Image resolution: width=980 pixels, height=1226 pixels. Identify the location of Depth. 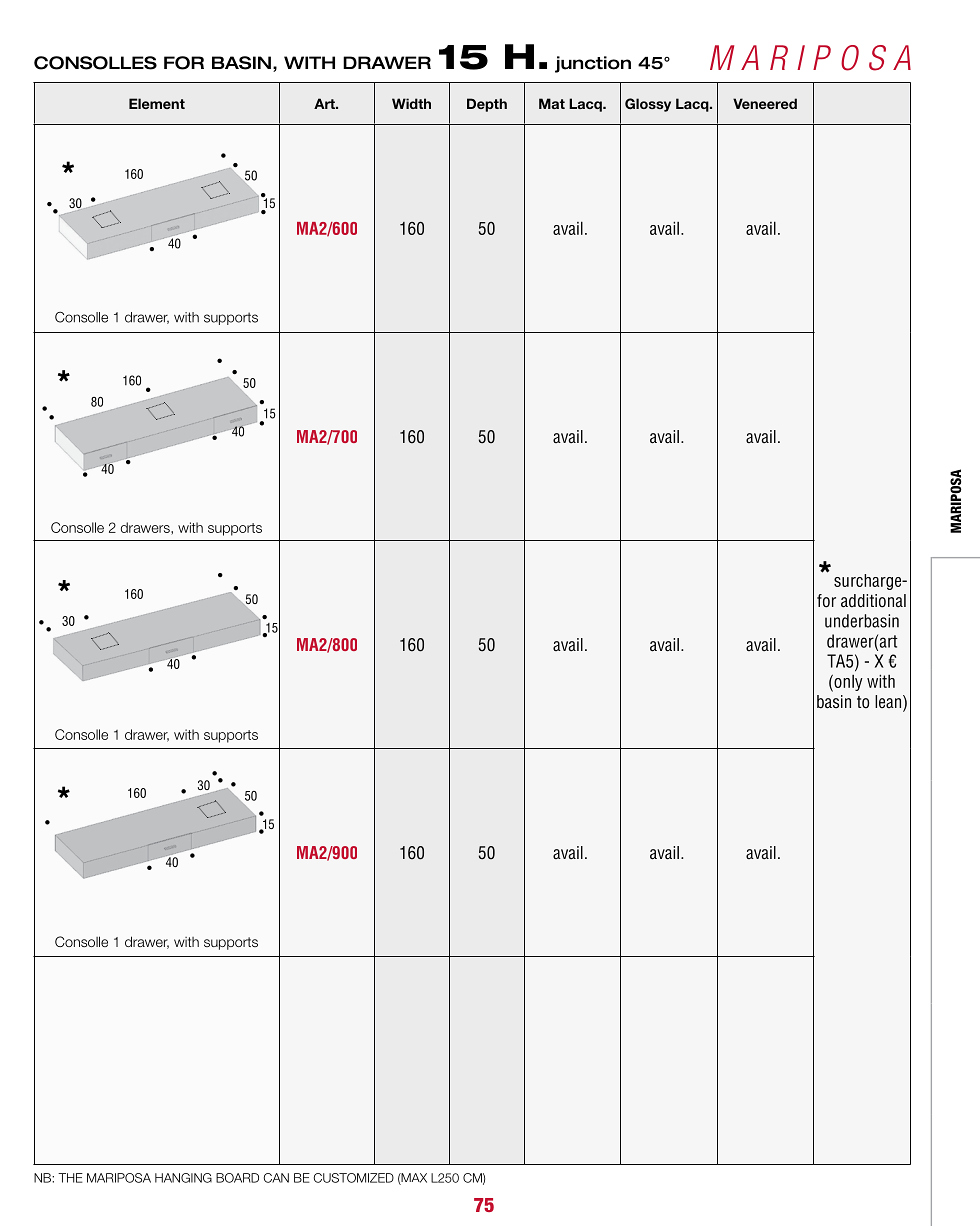
(487, 105).
